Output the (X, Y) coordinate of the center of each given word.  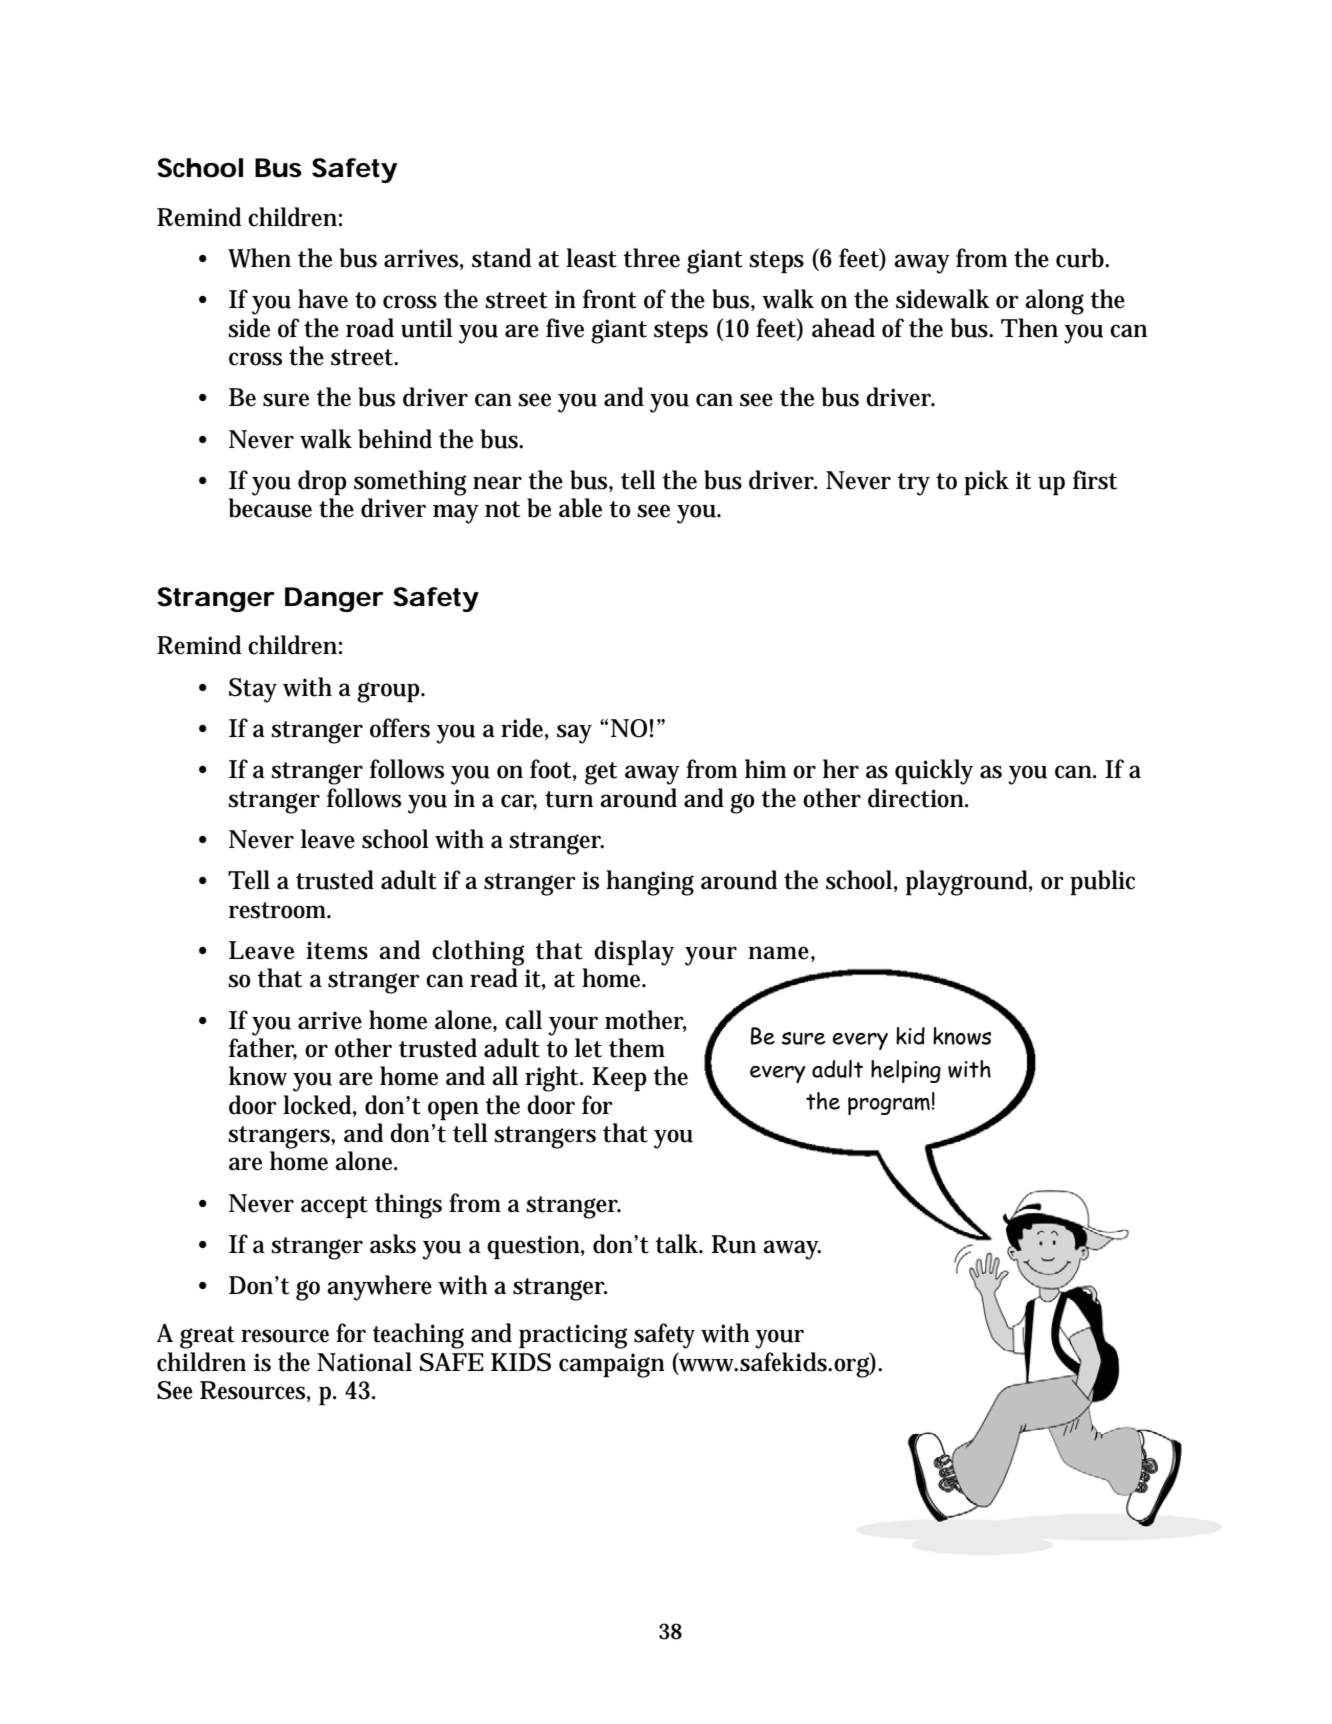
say (574, 734)
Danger (334, 599)
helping (906, 1071)
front (610, 299)
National (364, 1362)
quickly (934, 772)
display (634, 953)
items (337, 950)
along (1054, 302)
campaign (612, 1365)
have (323, 299)
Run (733, 1244)
